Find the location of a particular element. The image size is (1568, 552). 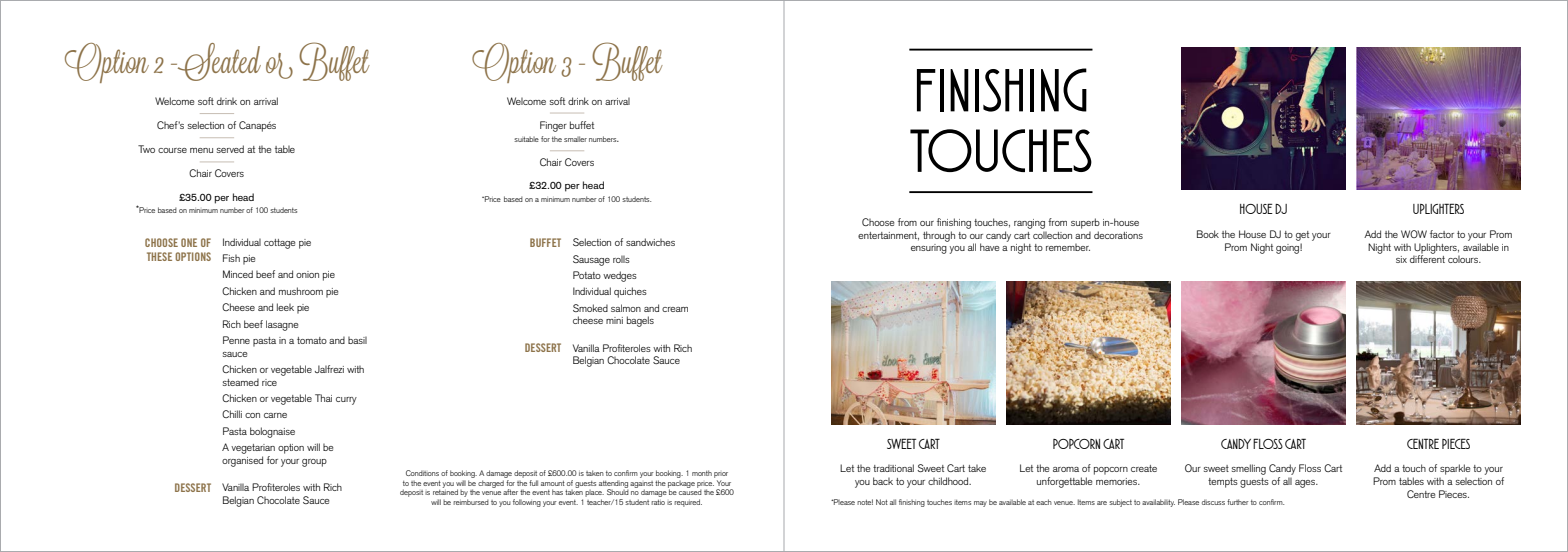

retained is located at coordinates (445, 491).
